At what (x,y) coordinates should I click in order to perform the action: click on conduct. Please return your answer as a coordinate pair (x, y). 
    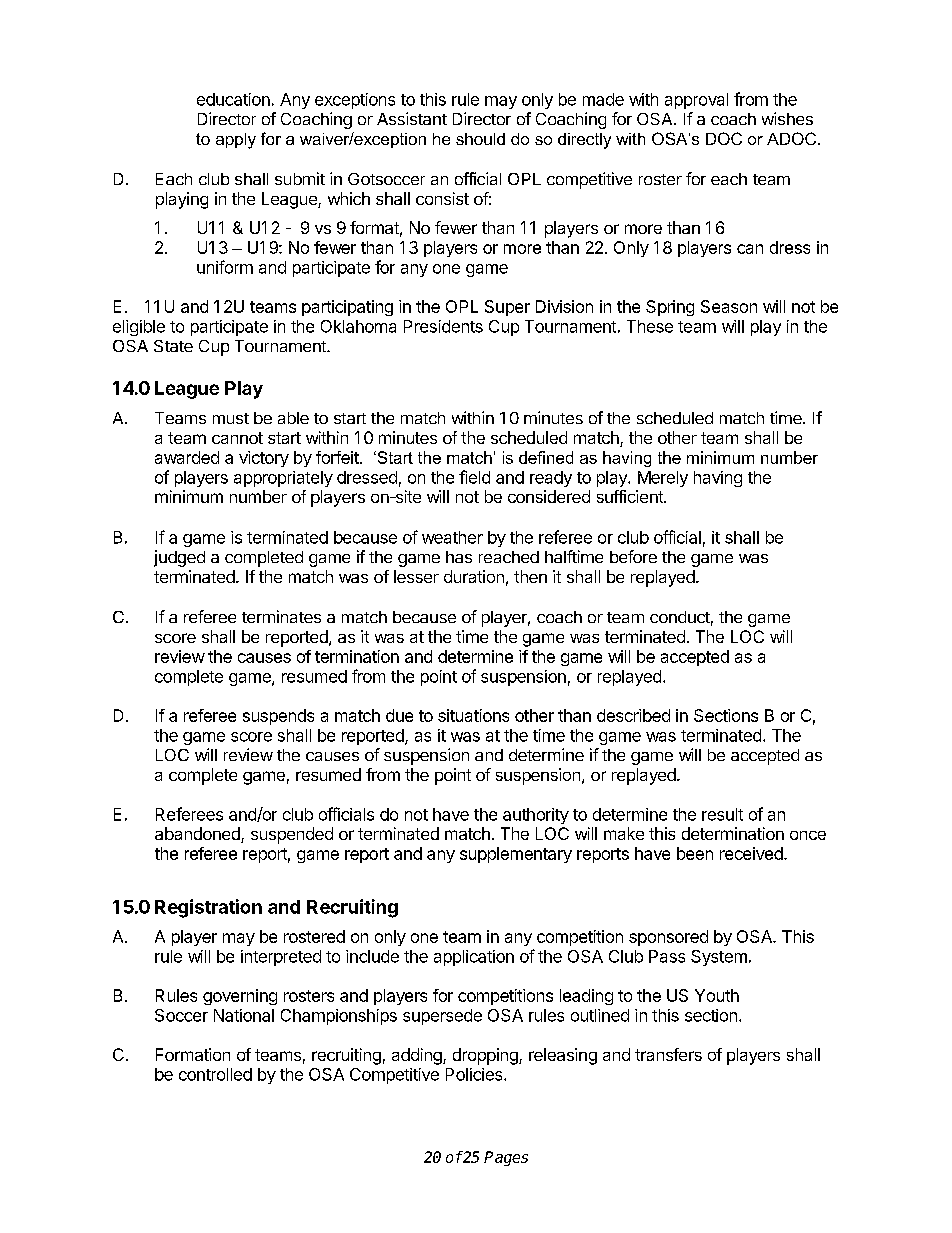
    Looking at the image, I should click on (680, 617).
